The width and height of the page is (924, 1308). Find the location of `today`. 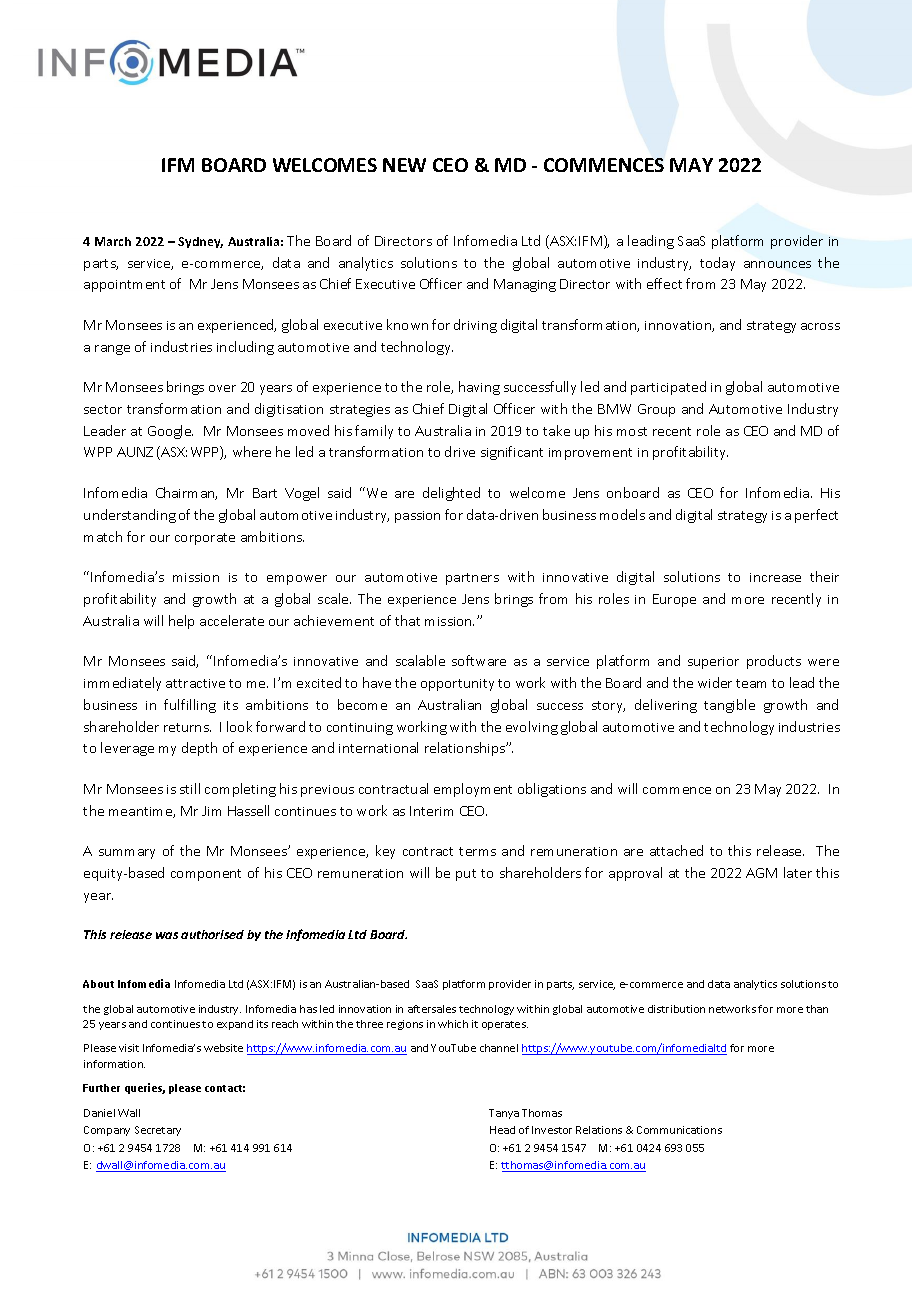

today is located at coordinates (717, 264).
